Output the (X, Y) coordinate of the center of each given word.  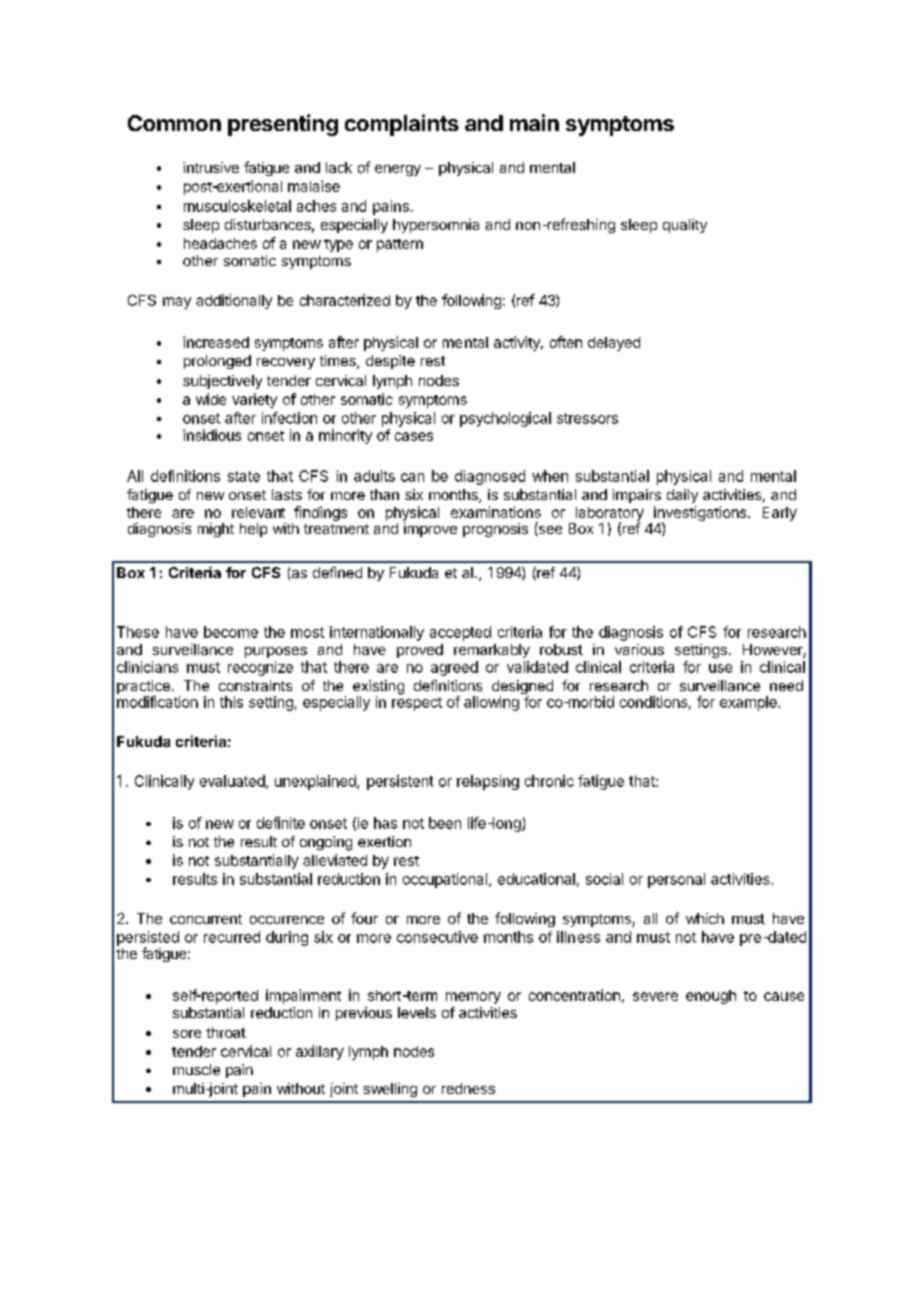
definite (281, 823)
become (231, 632)
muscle (196, 1069)
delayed (614, 344)
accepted (460, 633)
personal (676, 880)
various (639, 649)
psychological (505, 419)
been (445, 823)
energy (398, 170)
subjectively (222, 382)
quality (685, 226)
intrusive (211, 167)
